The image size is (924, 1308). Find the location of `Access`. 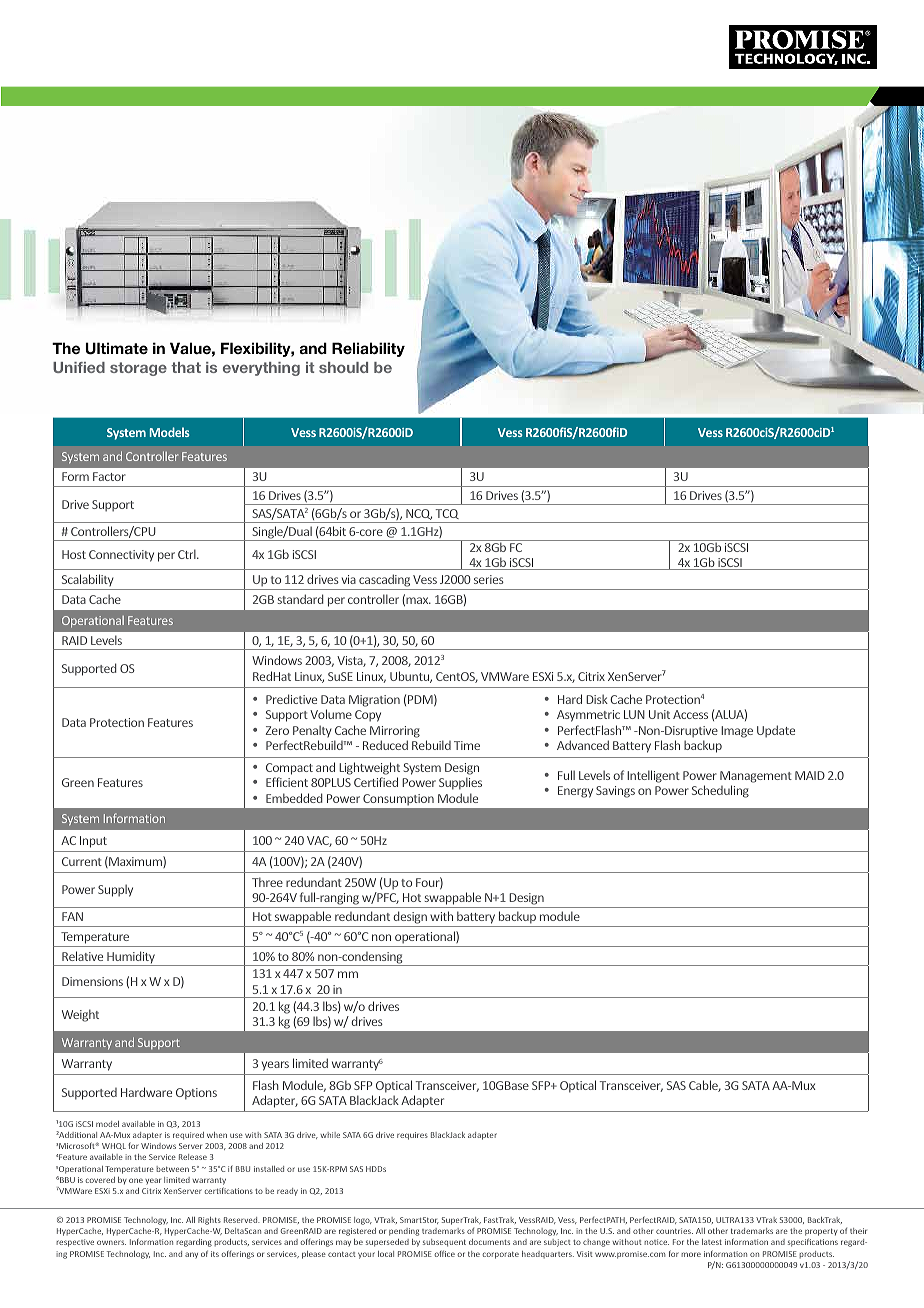

Access is located at coordinates (690, 714).
